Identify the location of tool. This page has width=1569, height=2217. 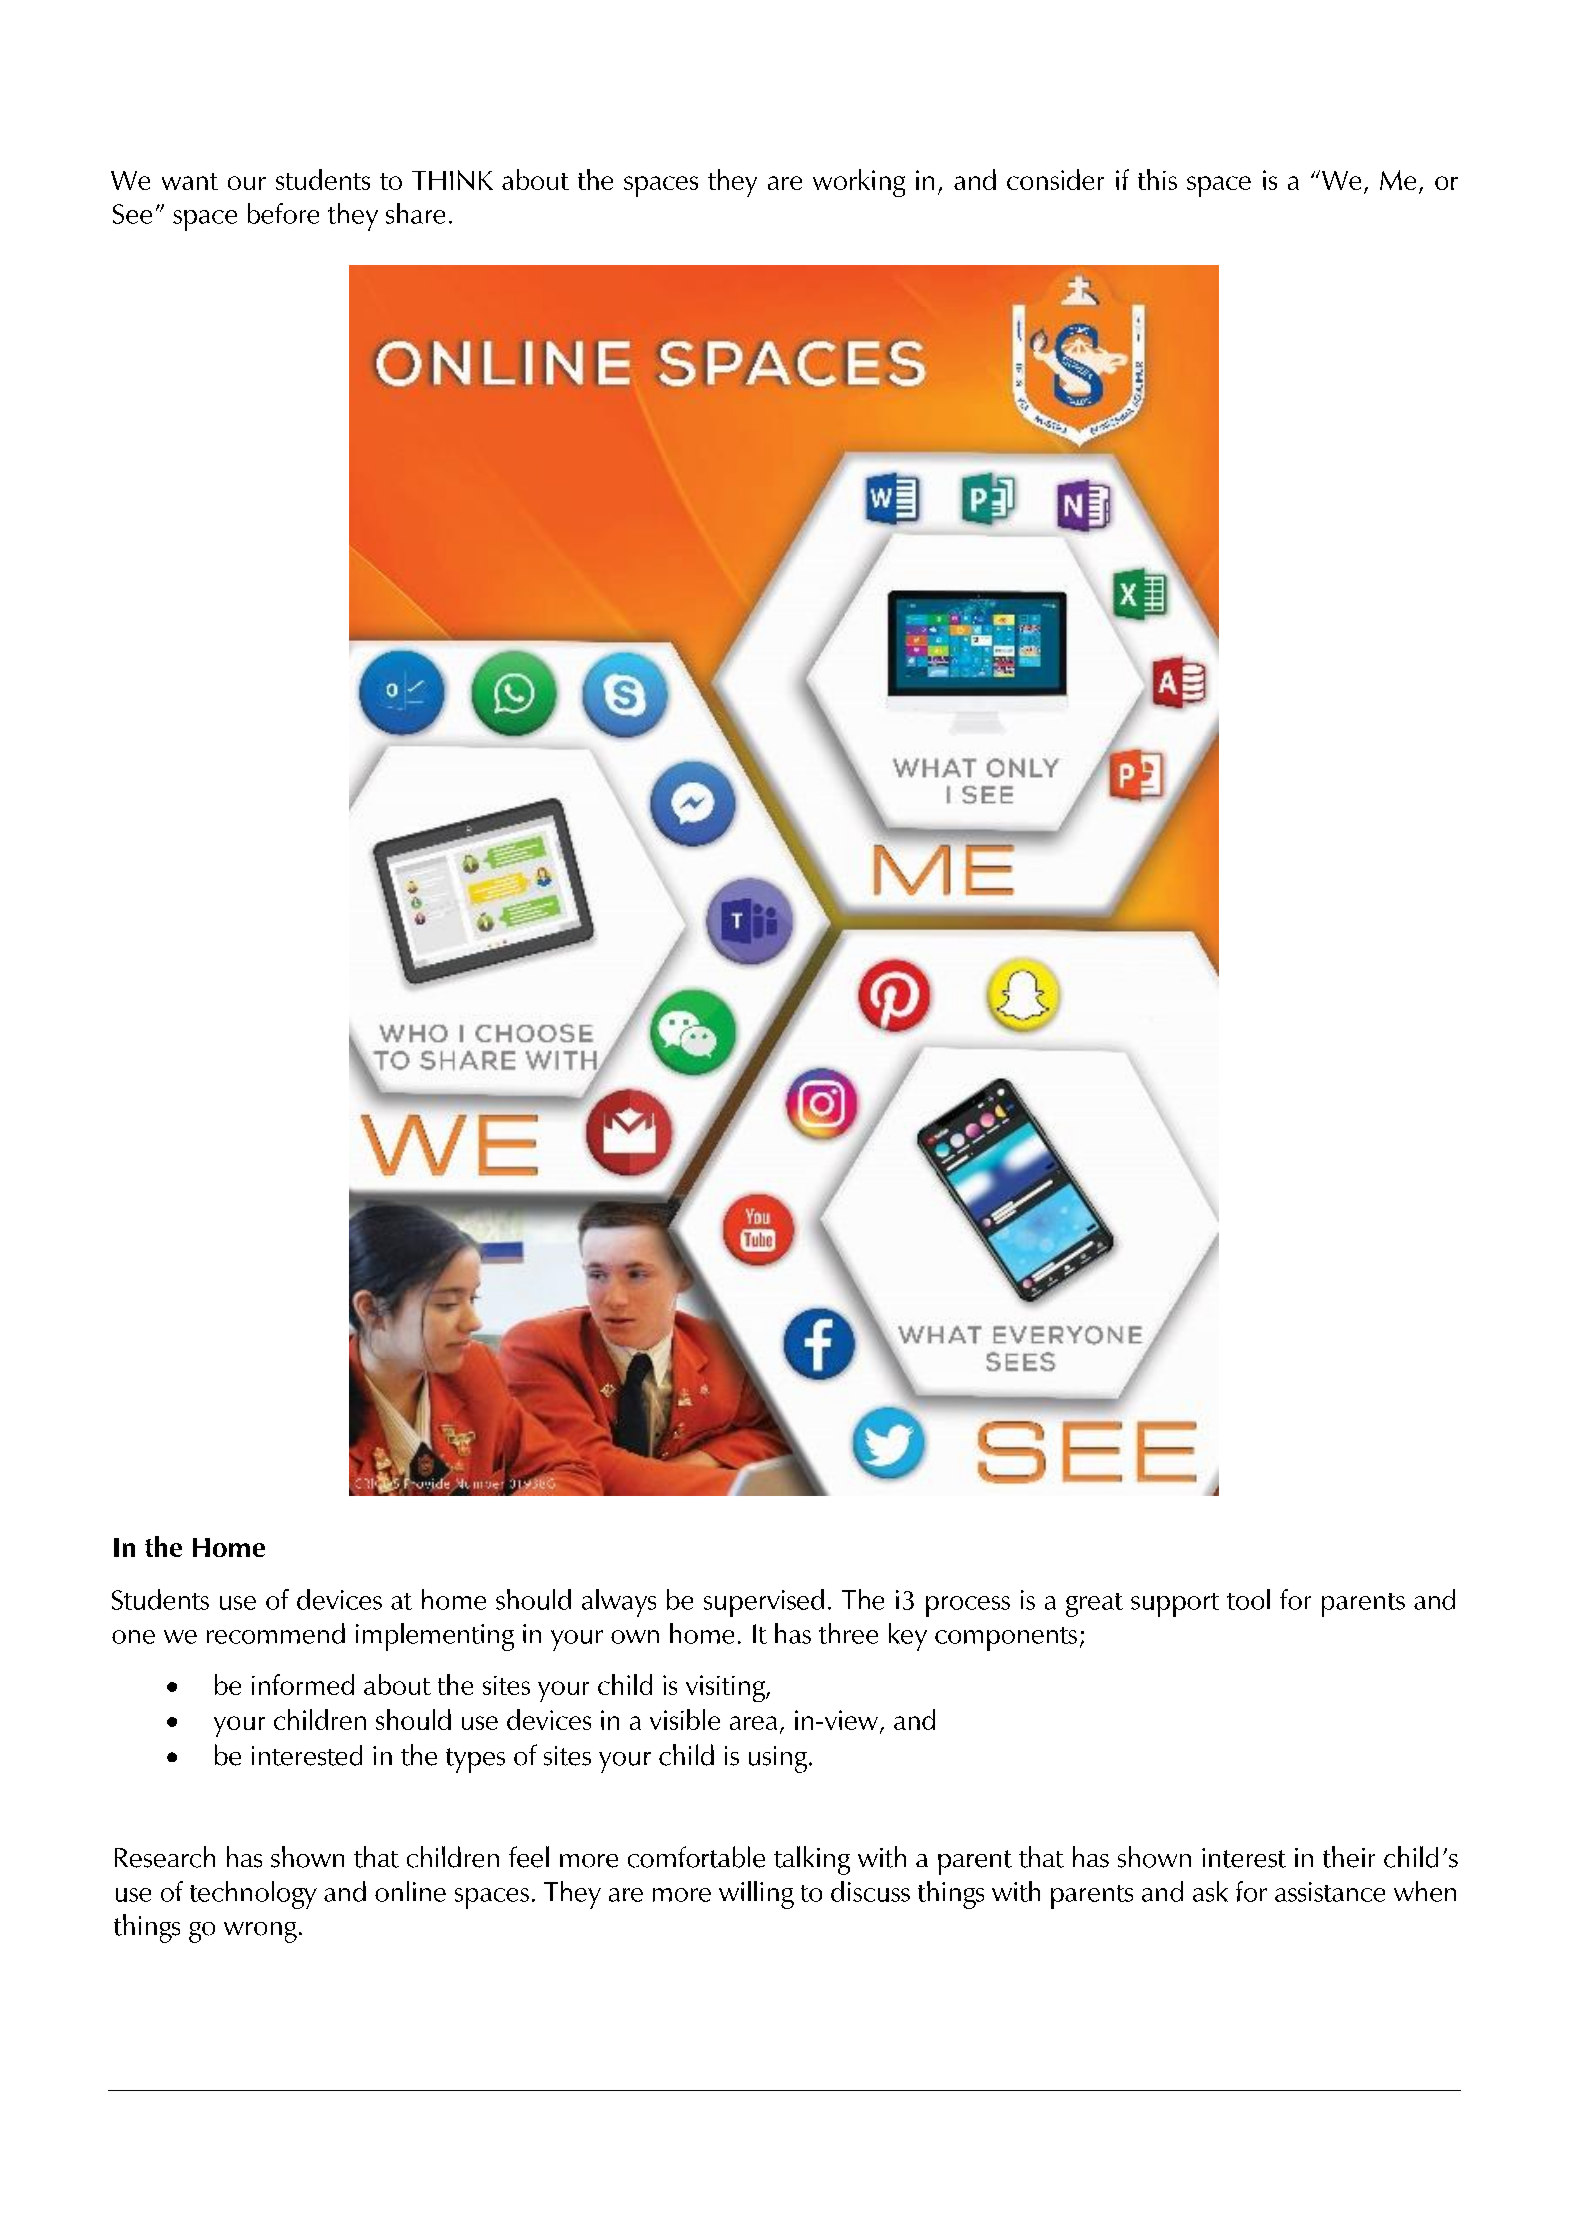
(1248, 1599).
